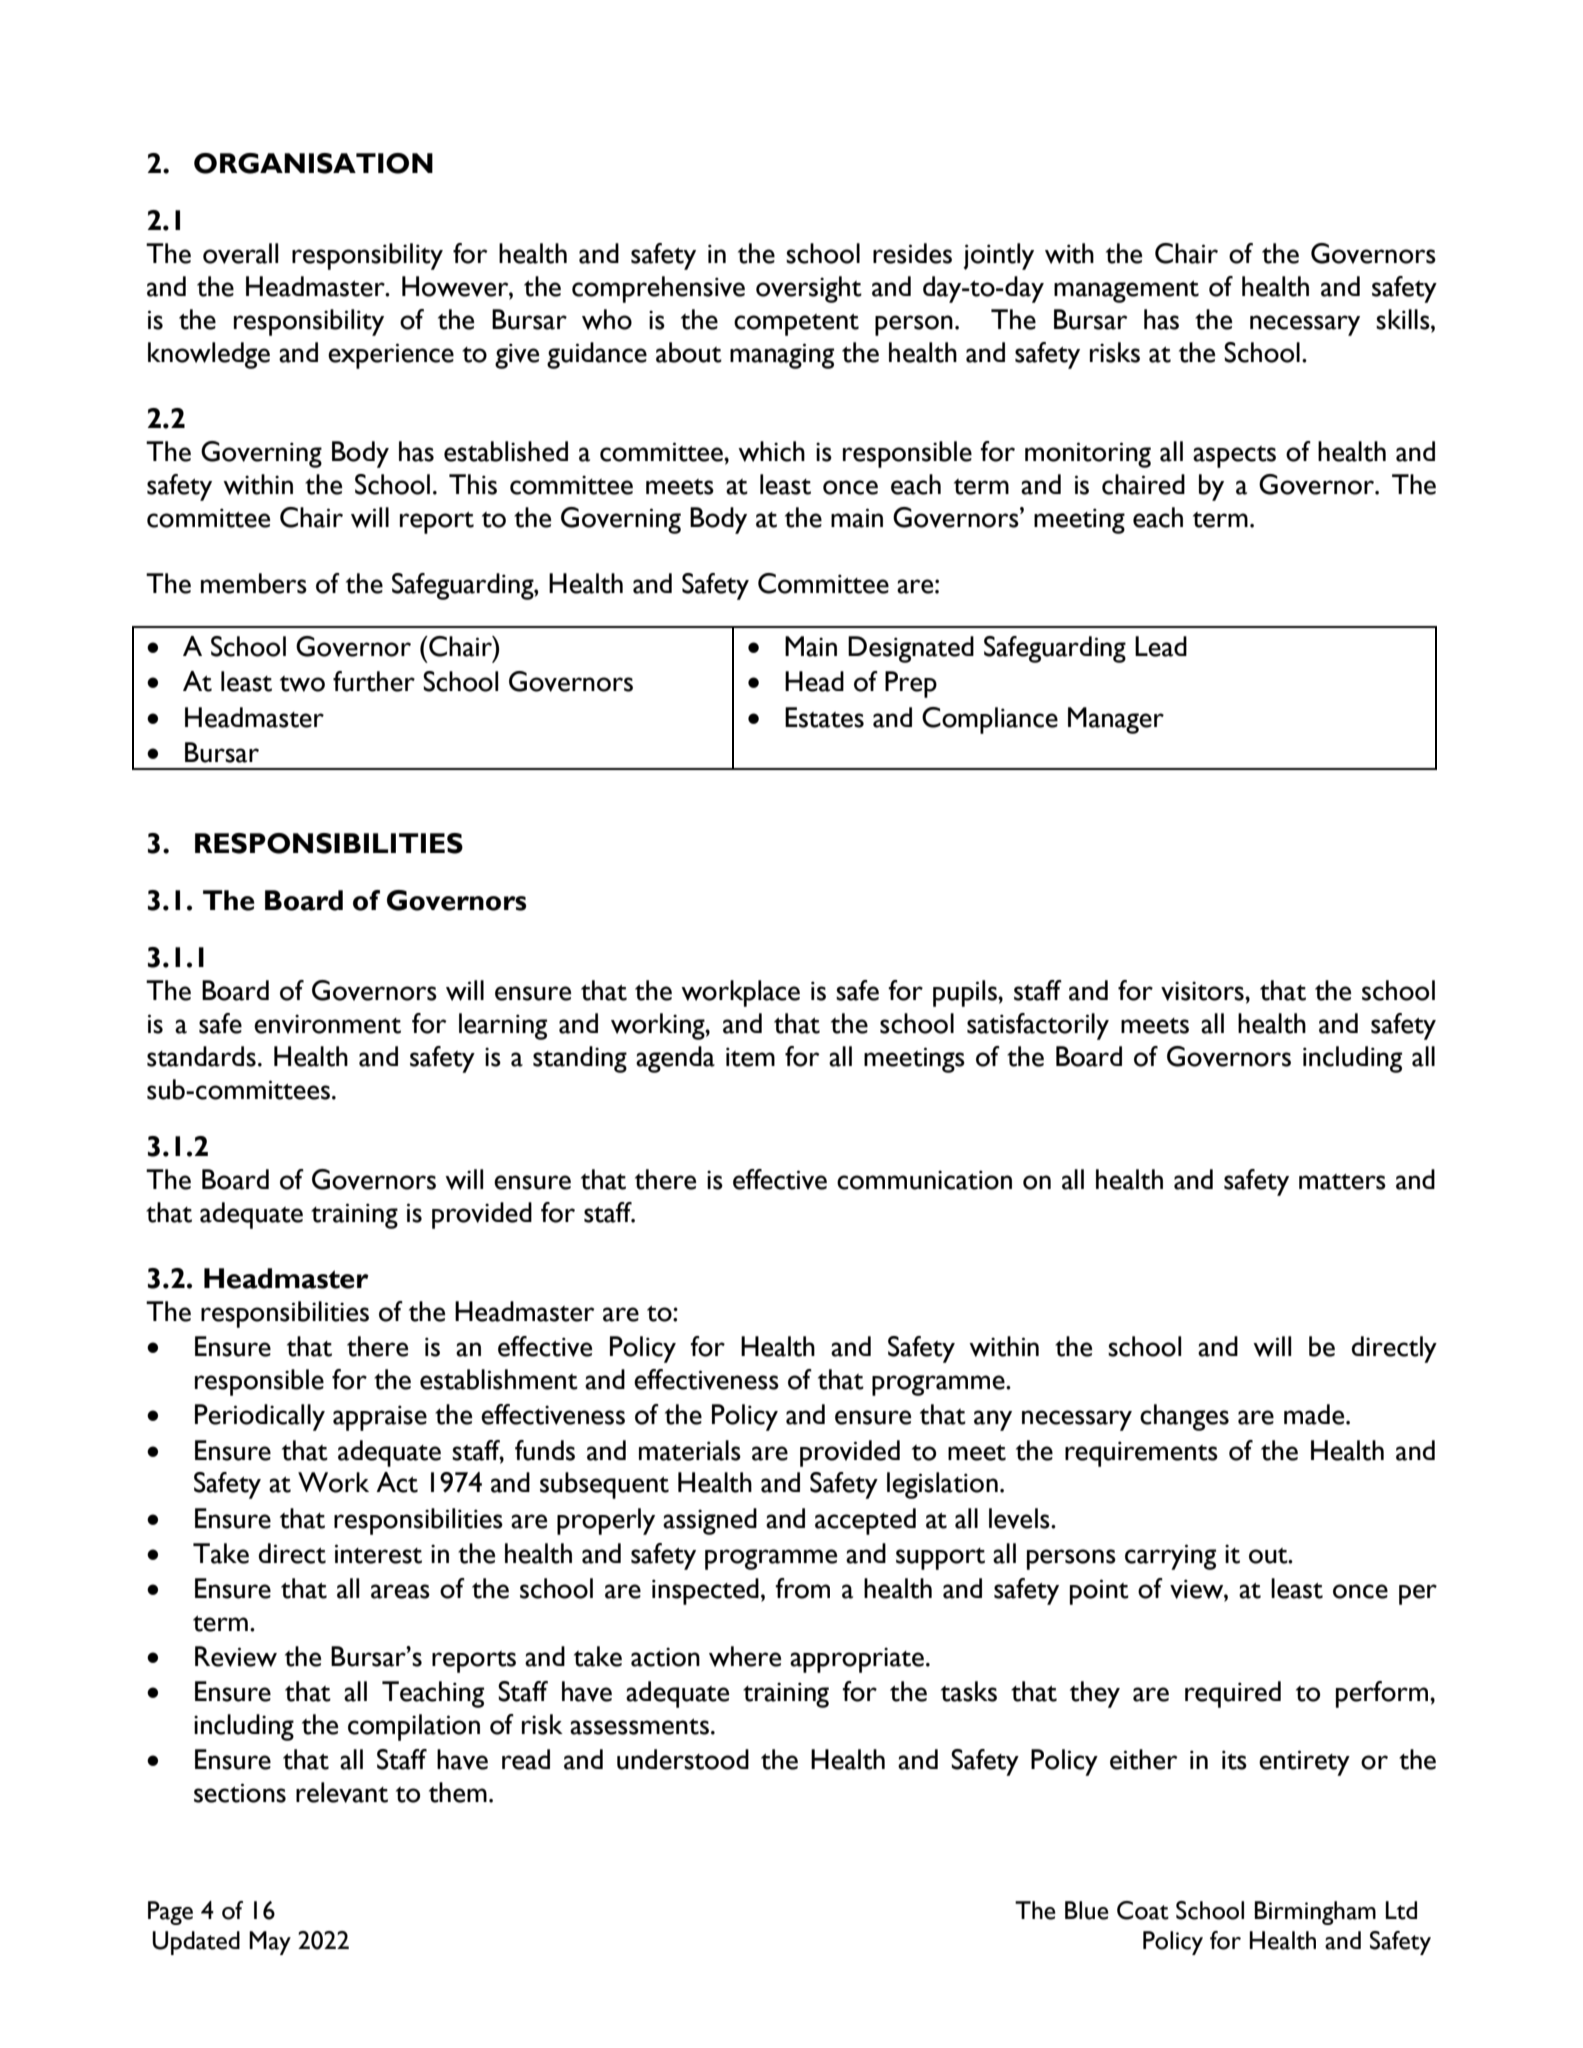 The image size is (1583, 2048). Describe the element at coordinates (313, 163) in the screenshot. I see `ORGANISATION` at that location.
